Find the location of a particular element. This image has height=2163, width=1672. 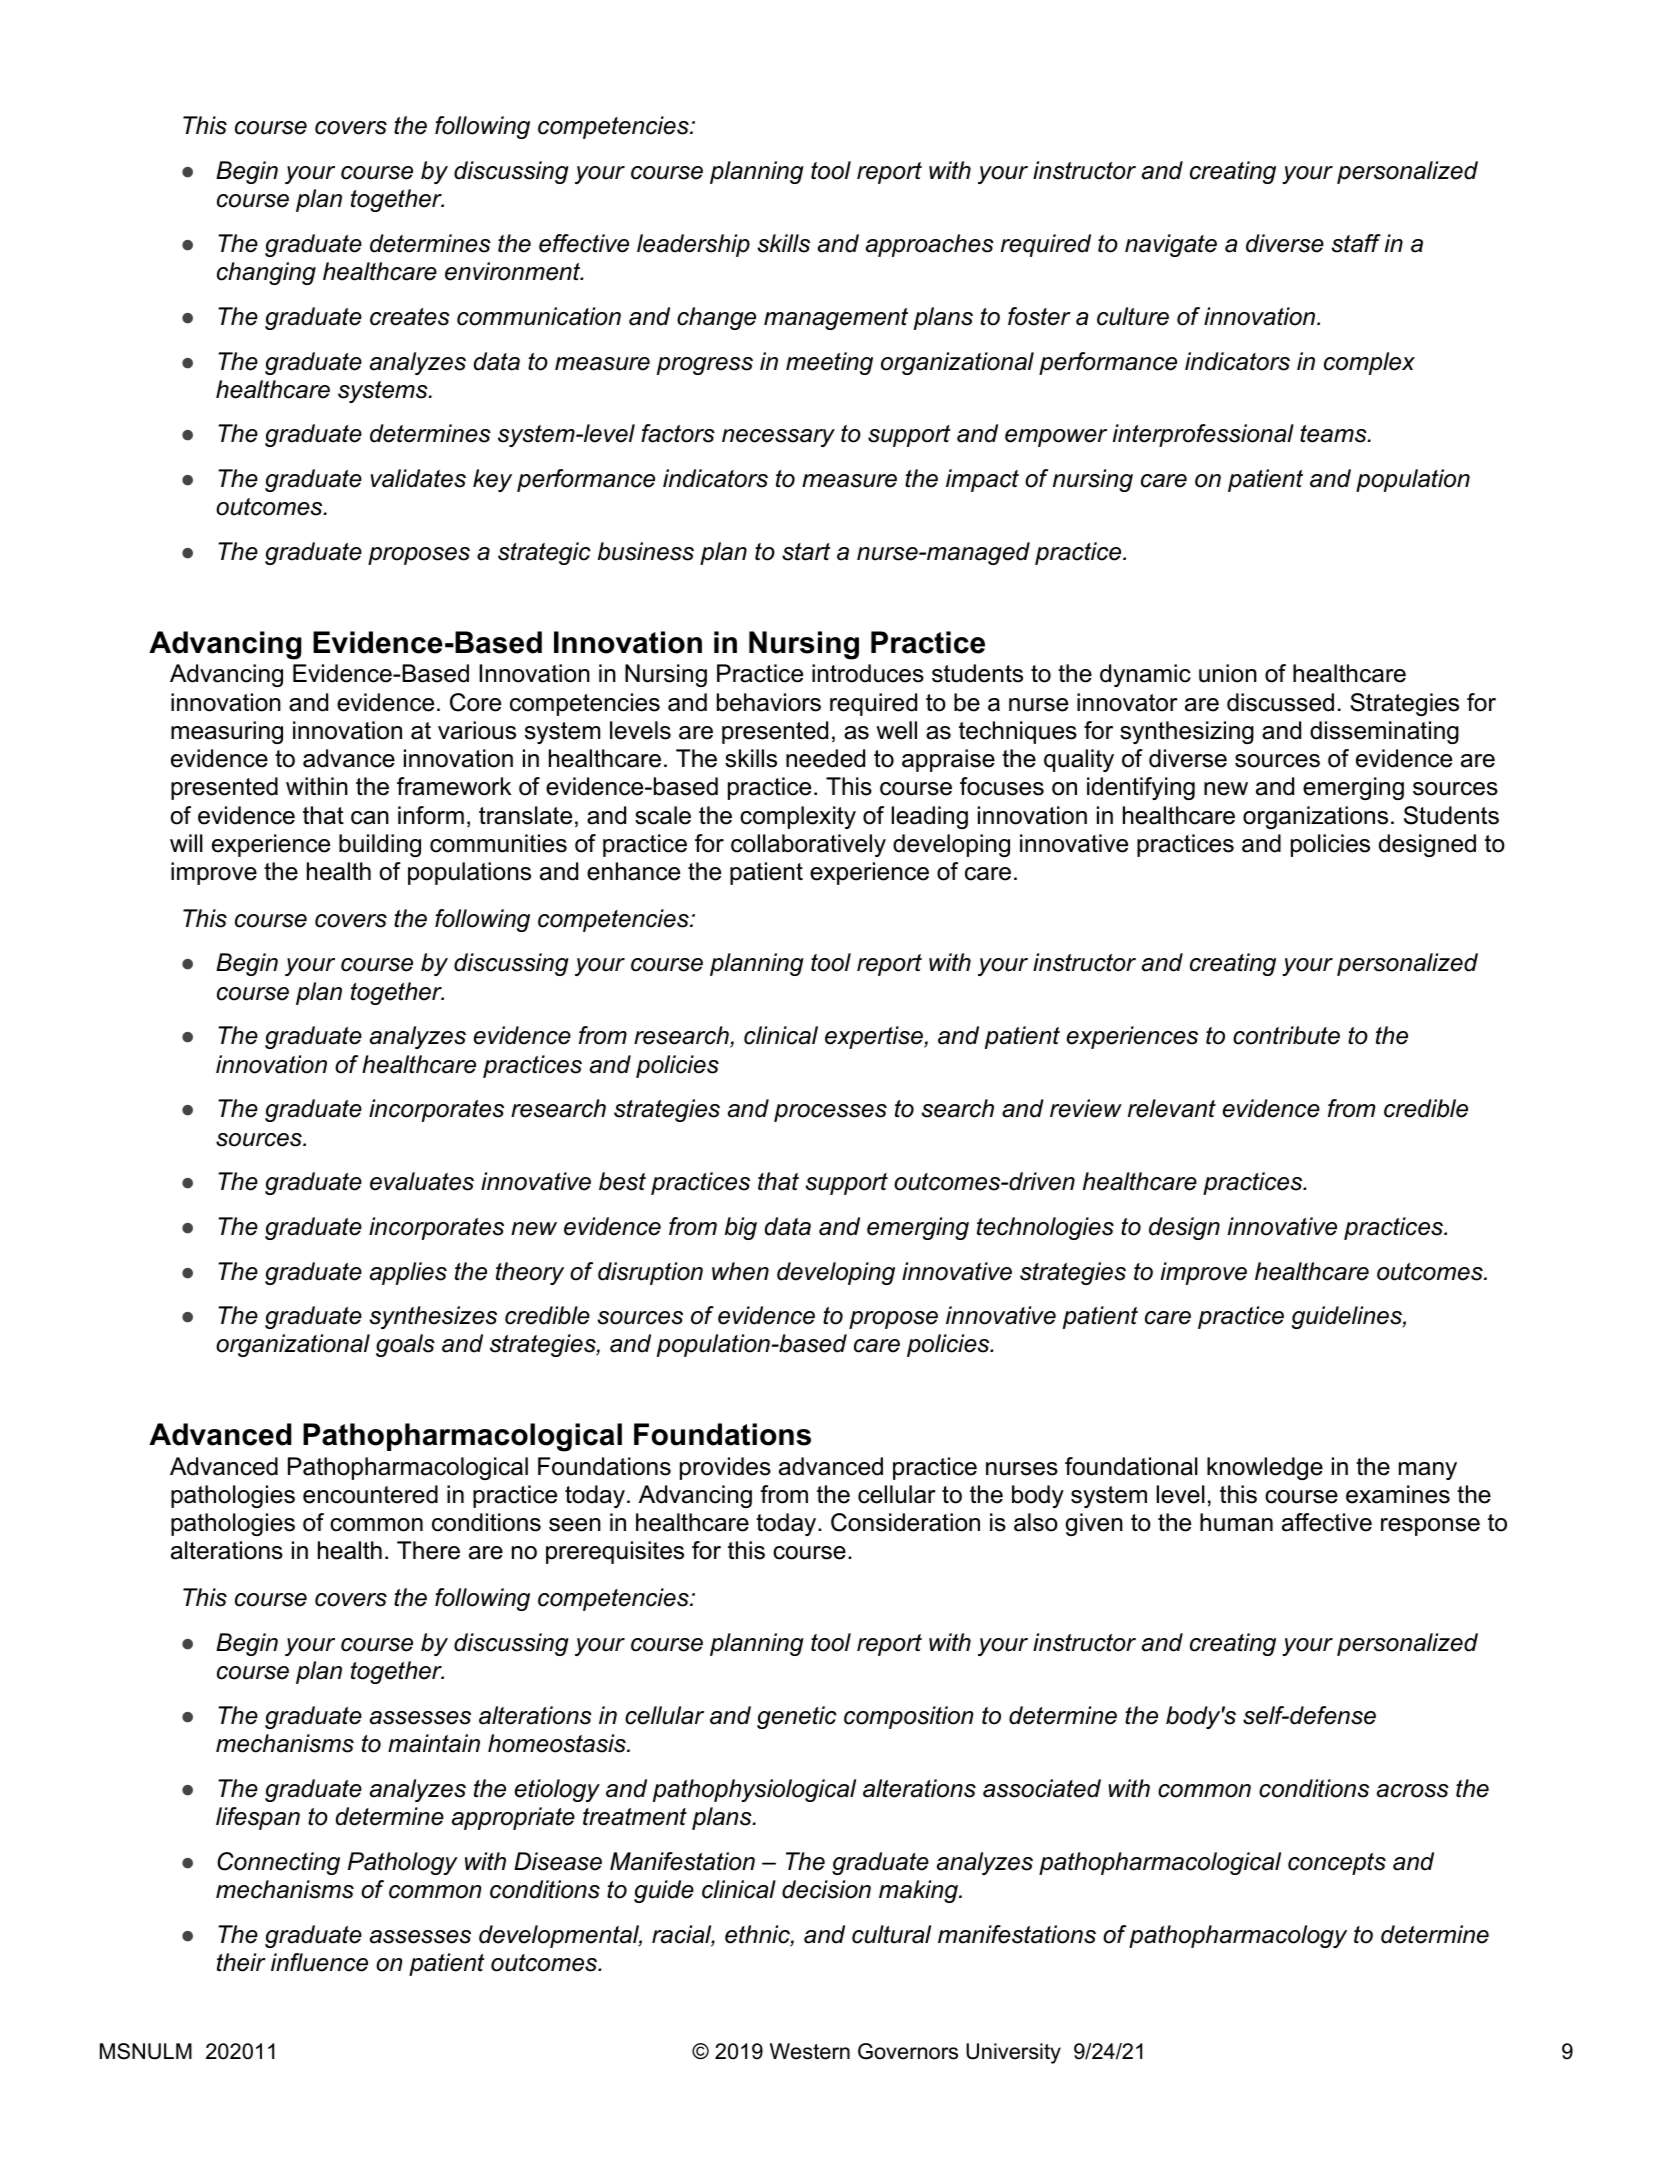

evaluates is located at coordinates (422, 1181).
